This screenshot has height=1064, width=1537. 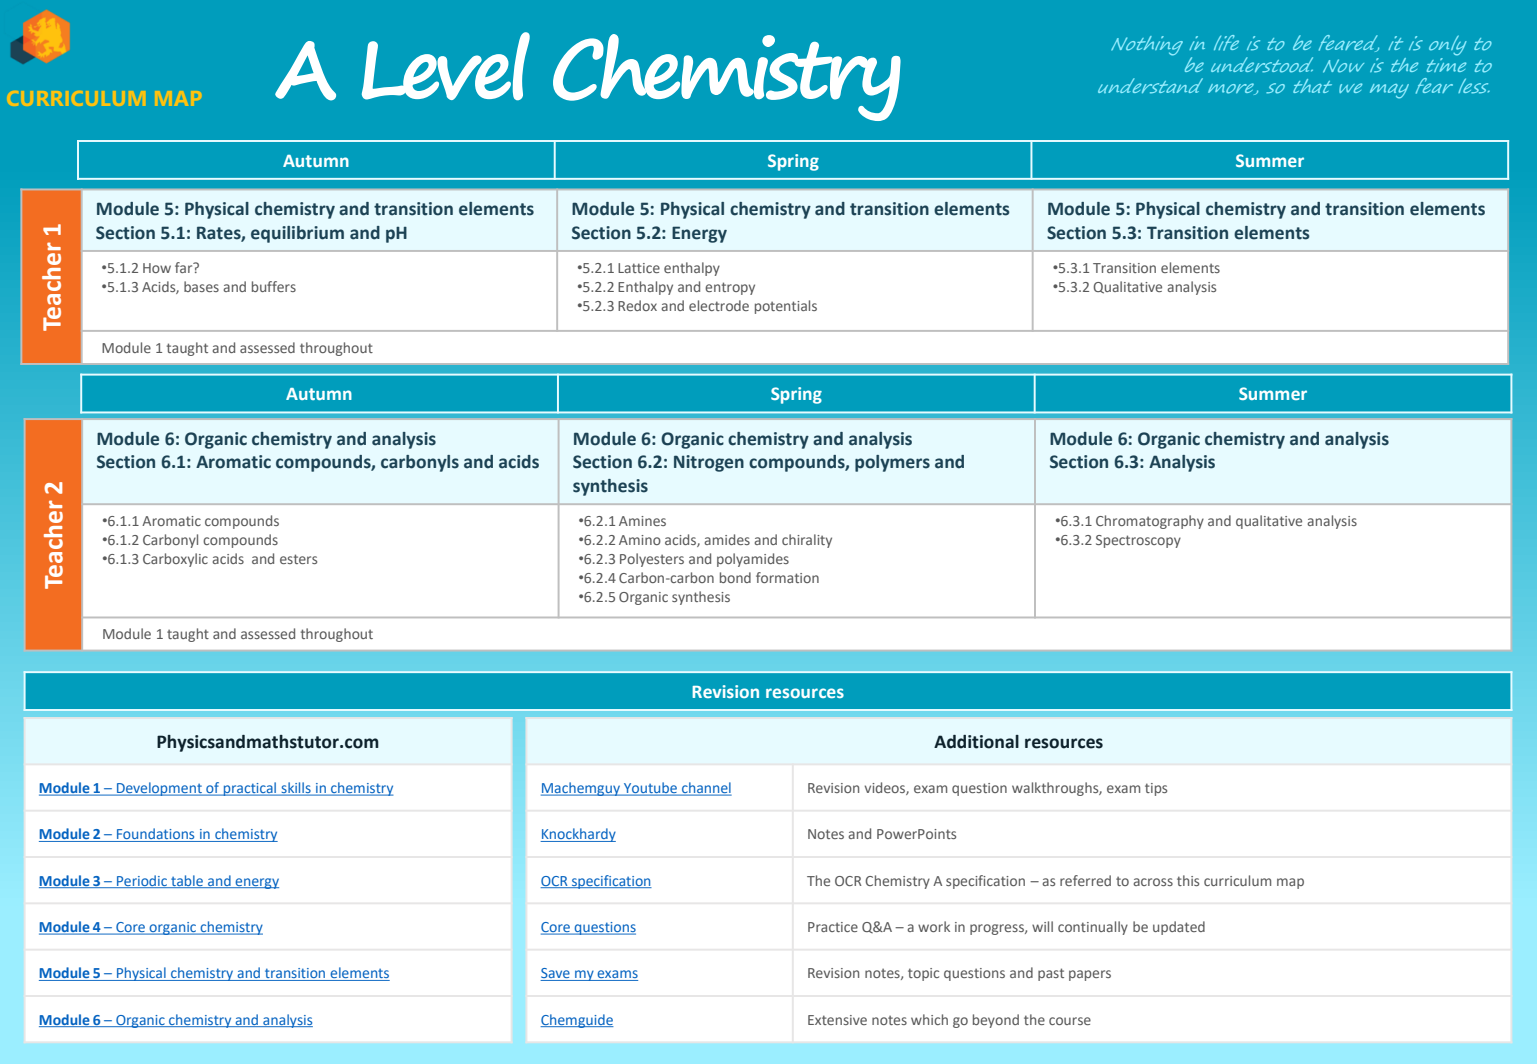 I want to click on Lattice, so click(x=639, y=268).
